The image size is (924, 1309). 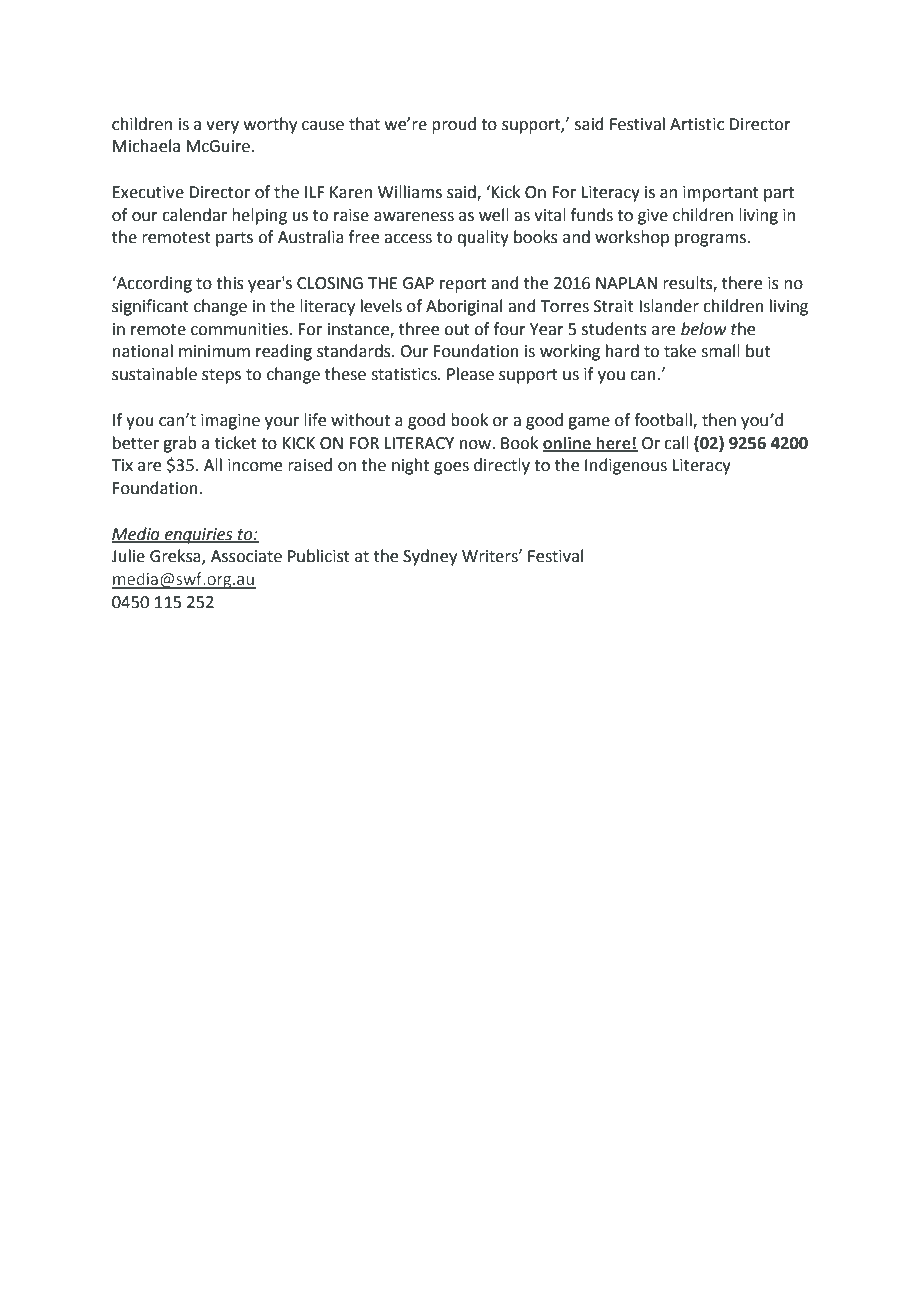 I want to click on minimum, so click(x=214, y=351).
